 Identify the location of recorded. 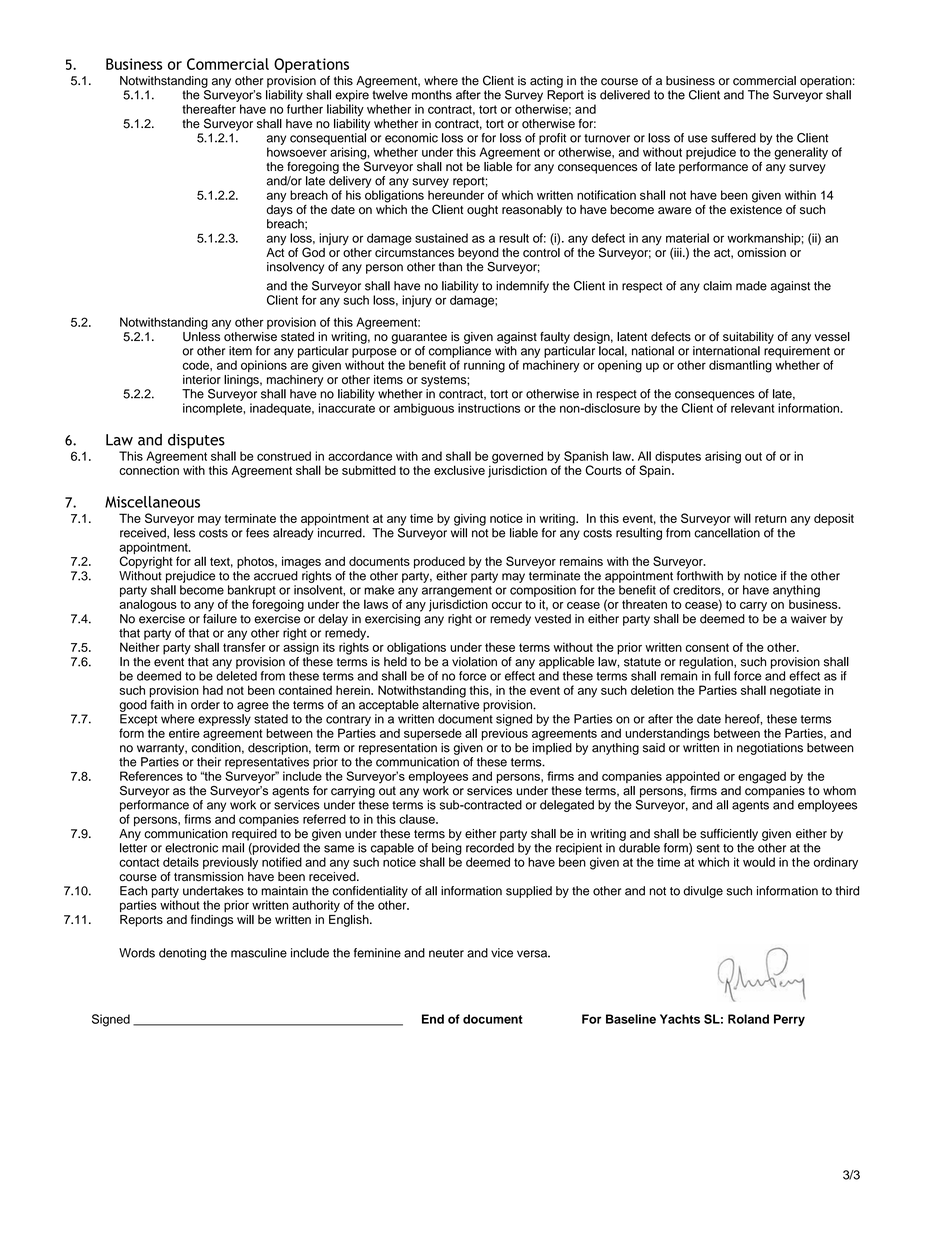
(490, 848).
